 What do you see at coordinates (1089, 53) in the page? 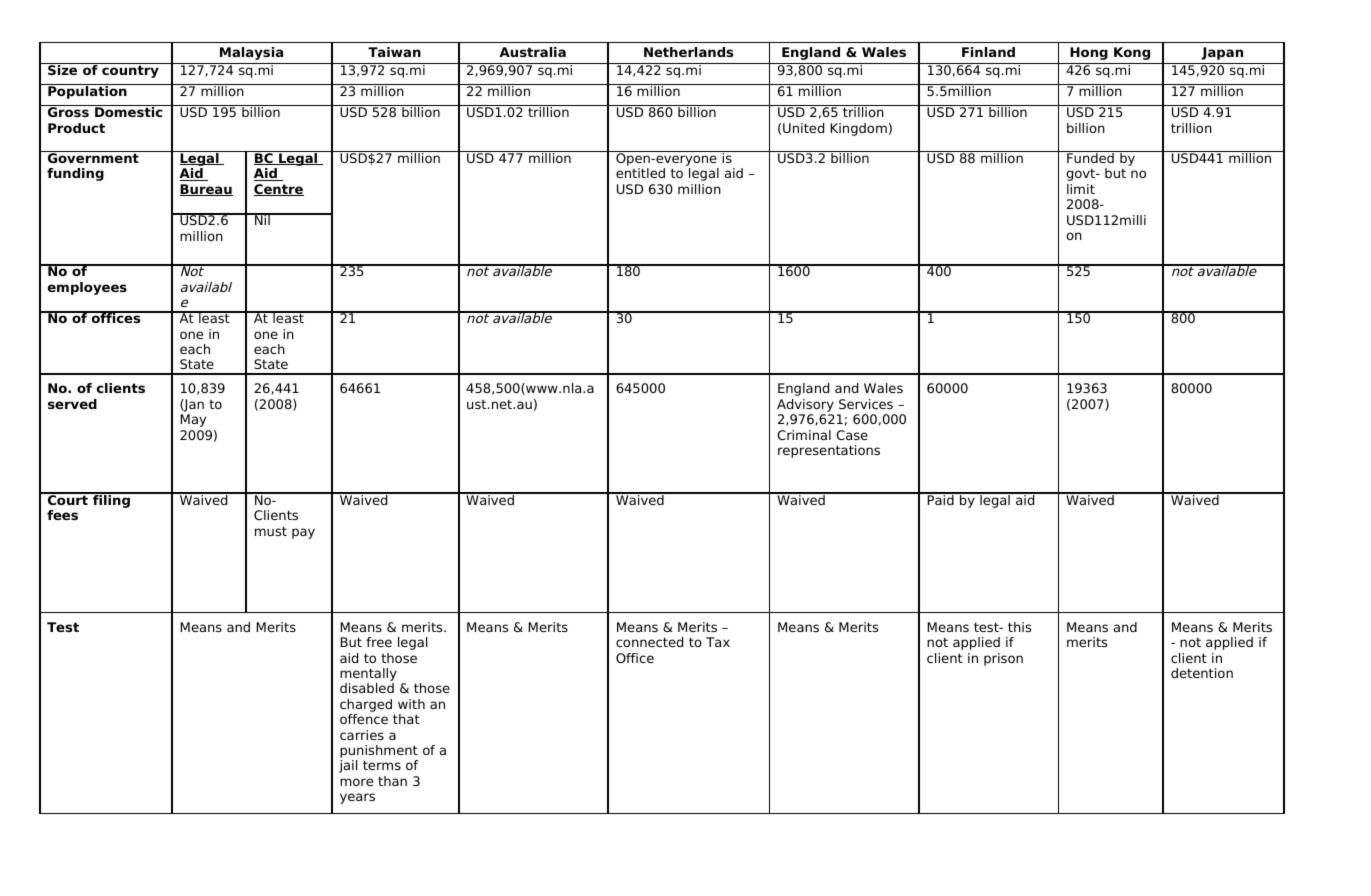
I see `Hong` at bounding box center [1089, 53].
